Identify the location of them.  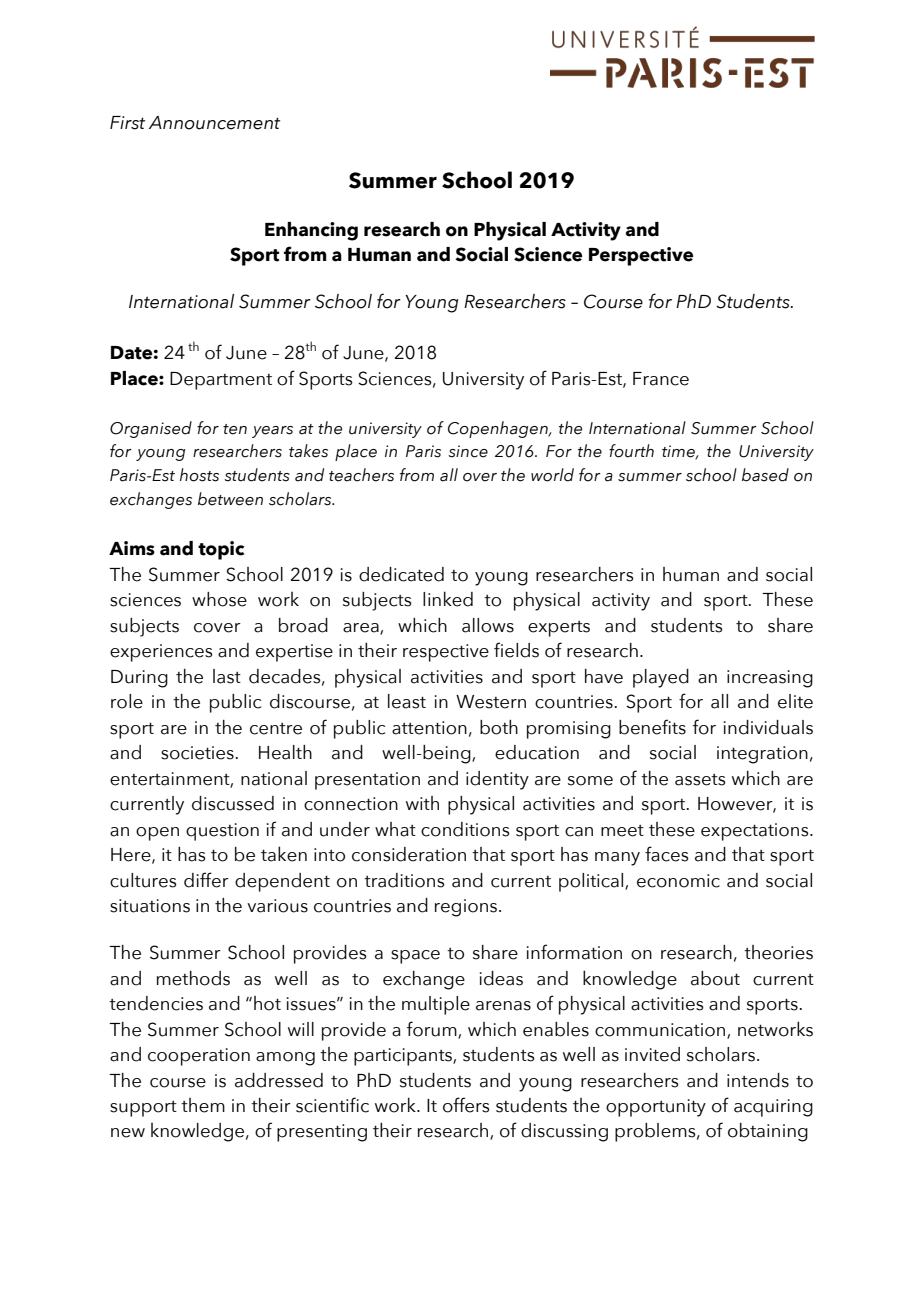
(203, 1105).
